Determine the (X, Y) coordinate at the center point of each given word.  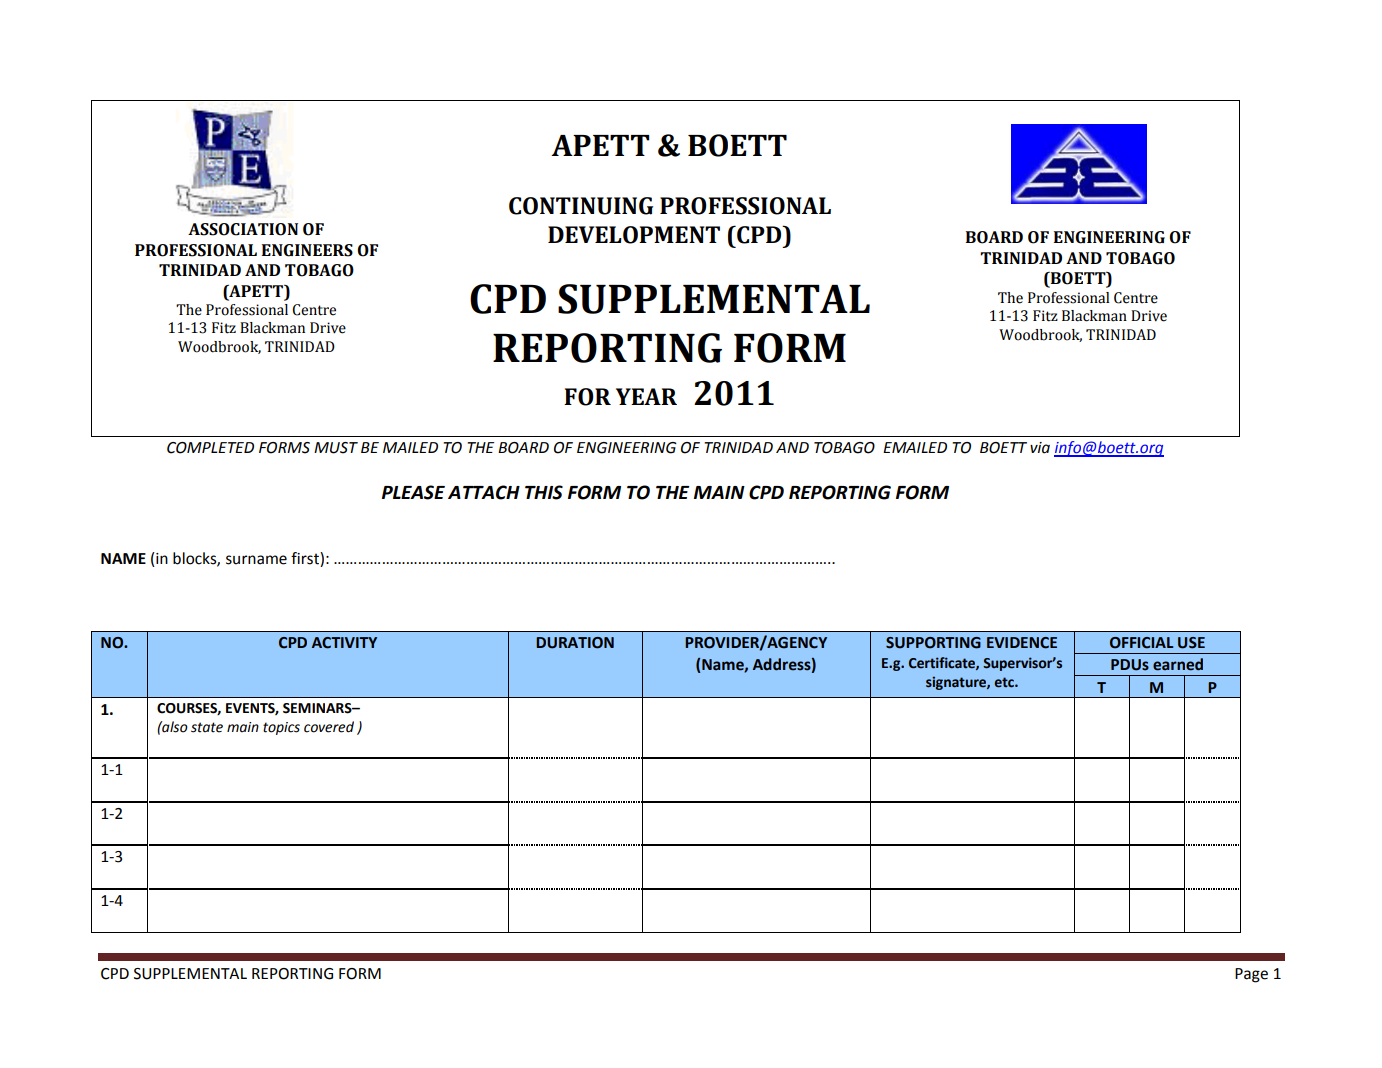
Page (1251, 975)
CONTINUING (581, 206)
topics (281, 728)
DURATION (575, 643)
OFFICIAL (1141, 643)
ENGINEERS (307, 250)
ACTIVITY (344, 643)
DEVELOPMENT (634, 235)
